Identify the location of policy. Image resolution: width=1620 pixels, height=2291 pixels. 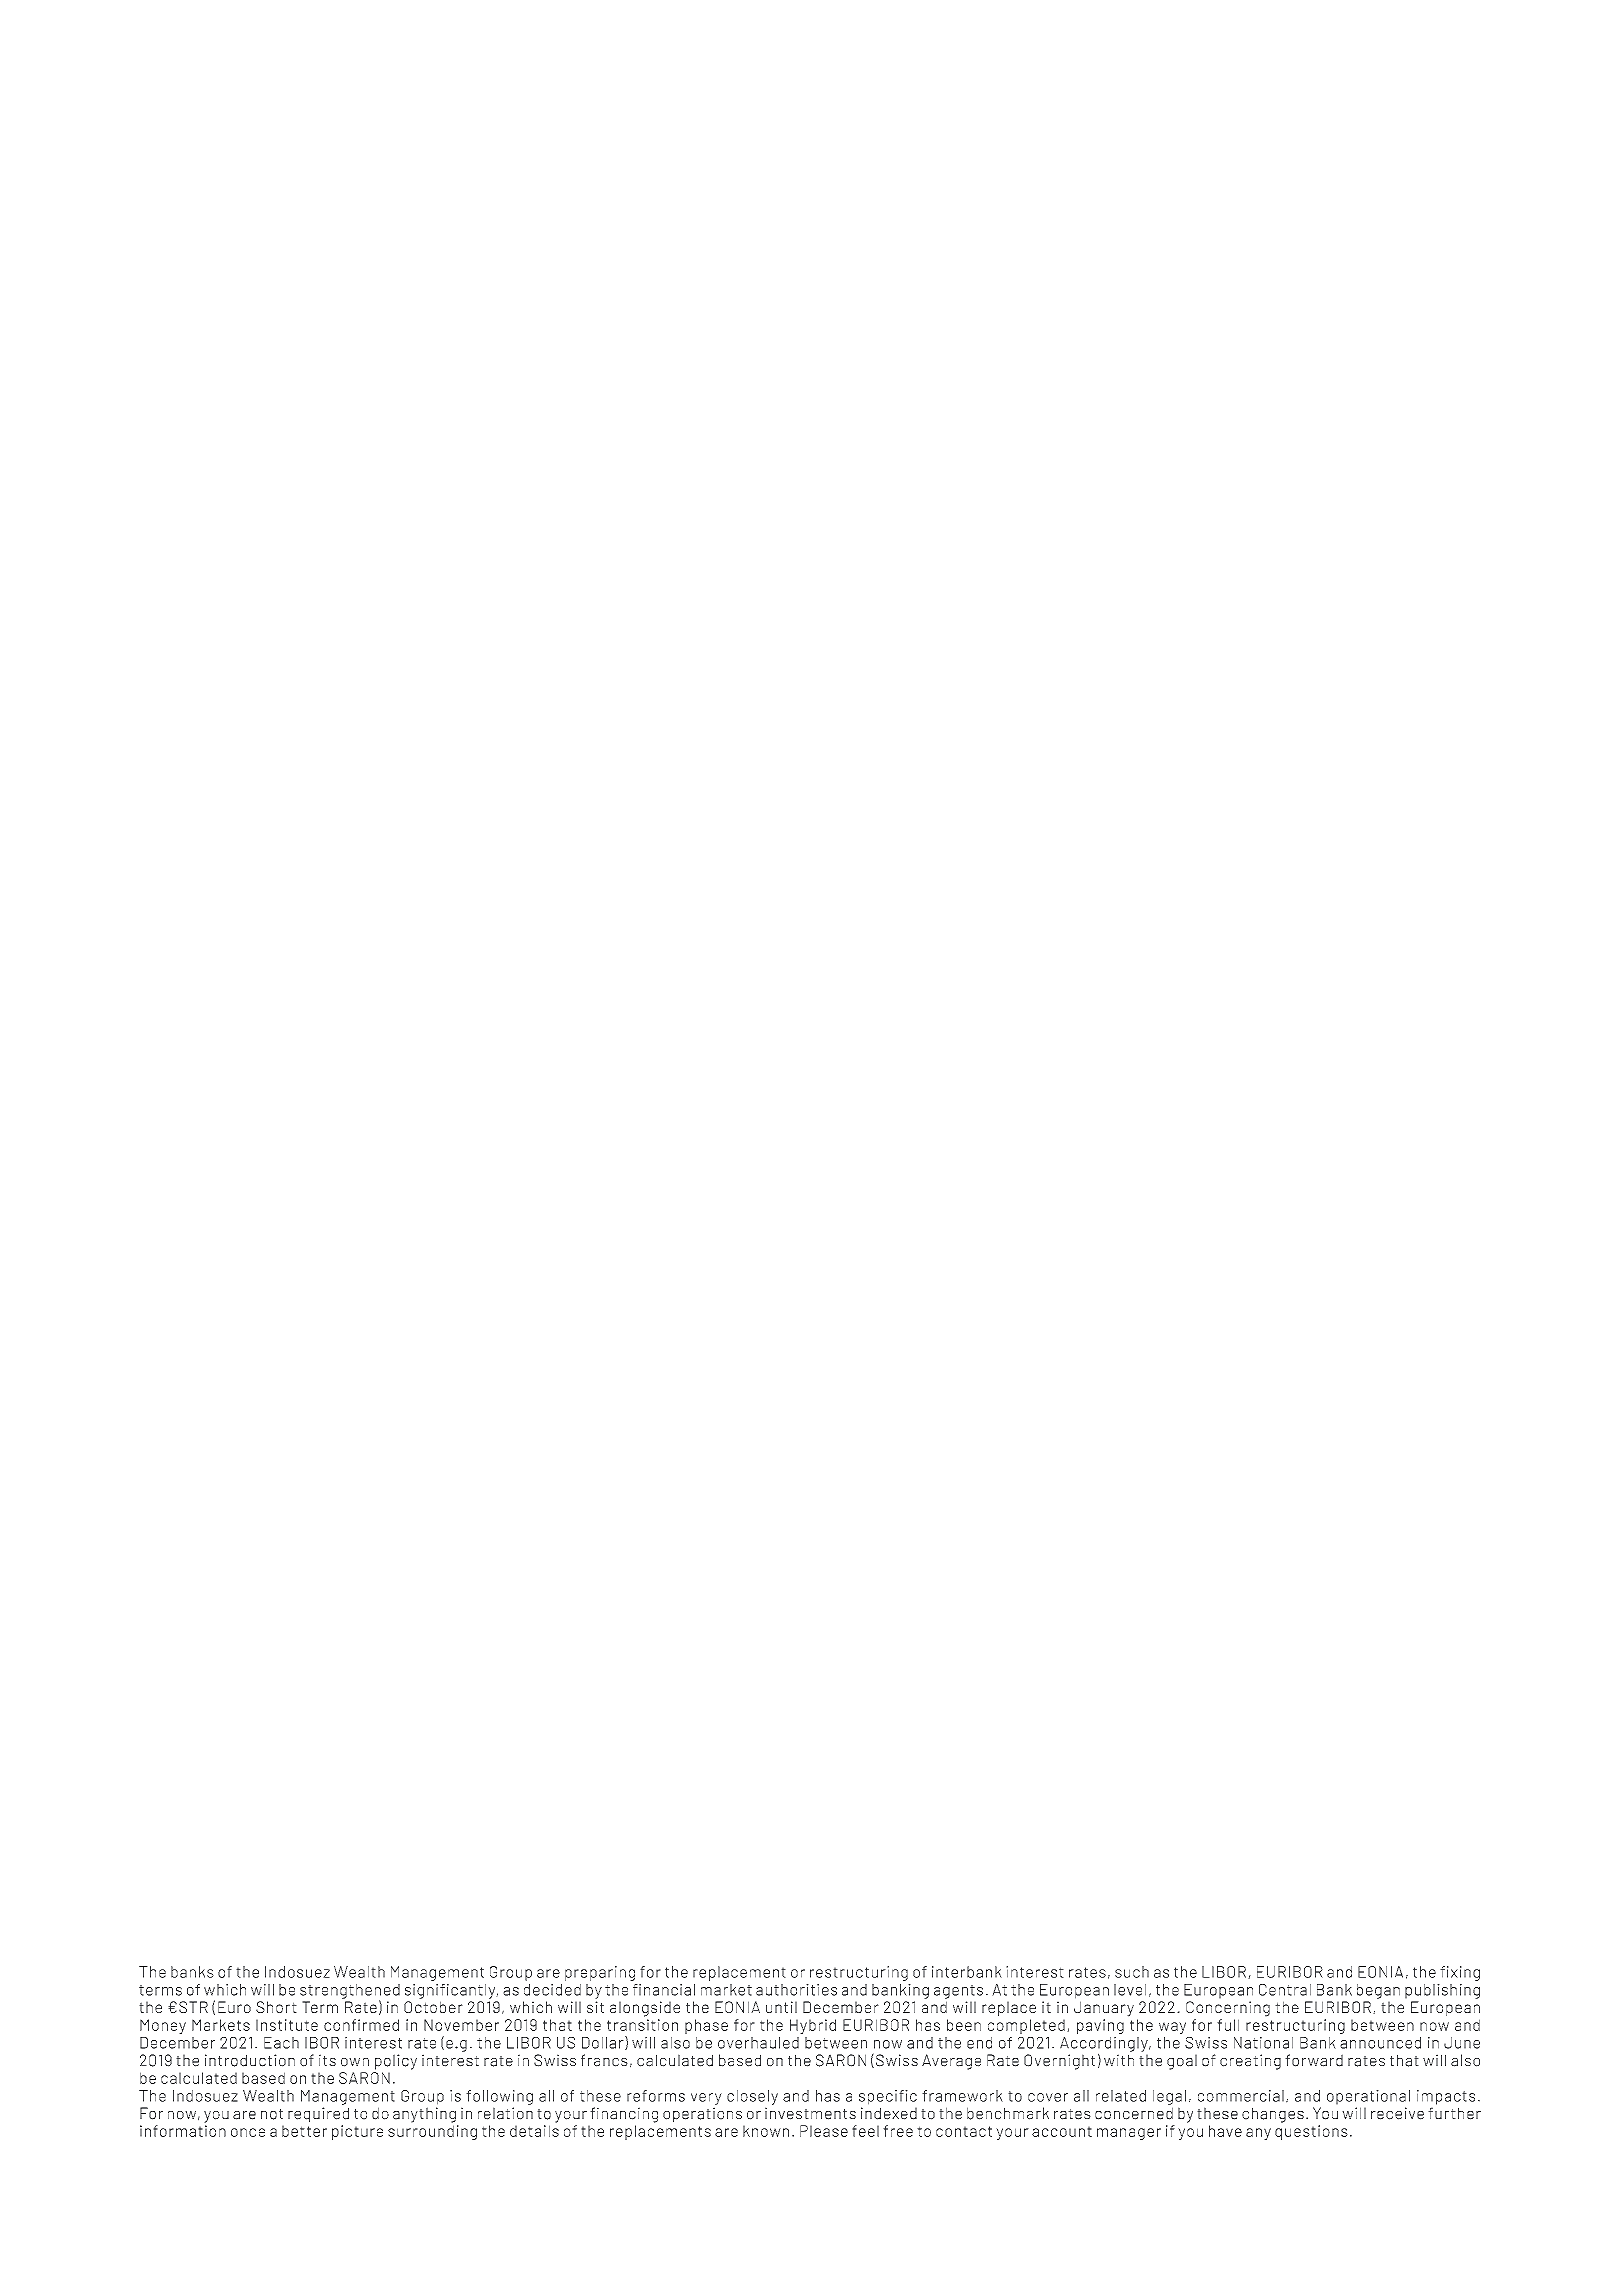
(396, 2062).
